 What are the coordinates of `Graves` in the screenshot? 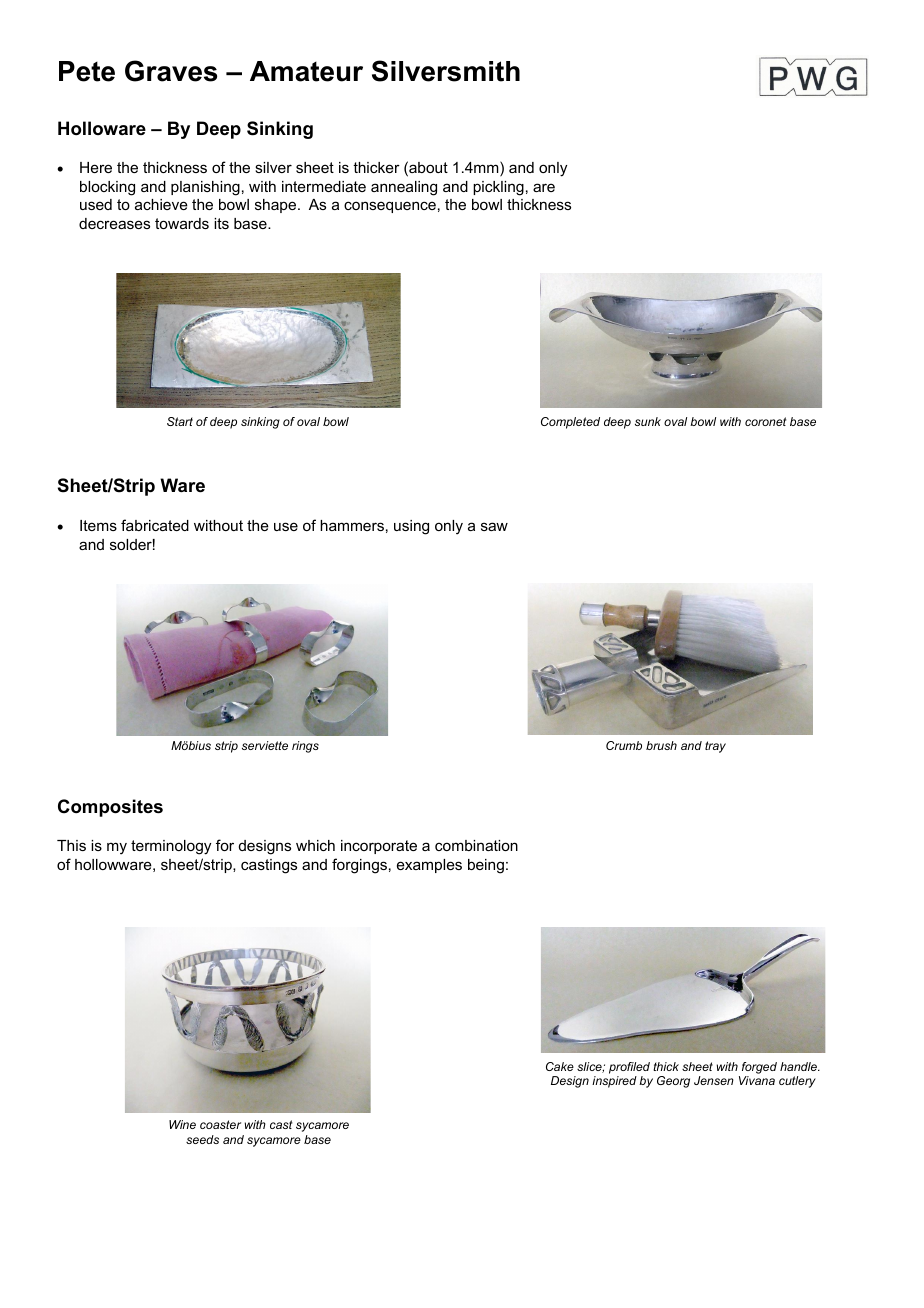 It's located at (171, 71).
